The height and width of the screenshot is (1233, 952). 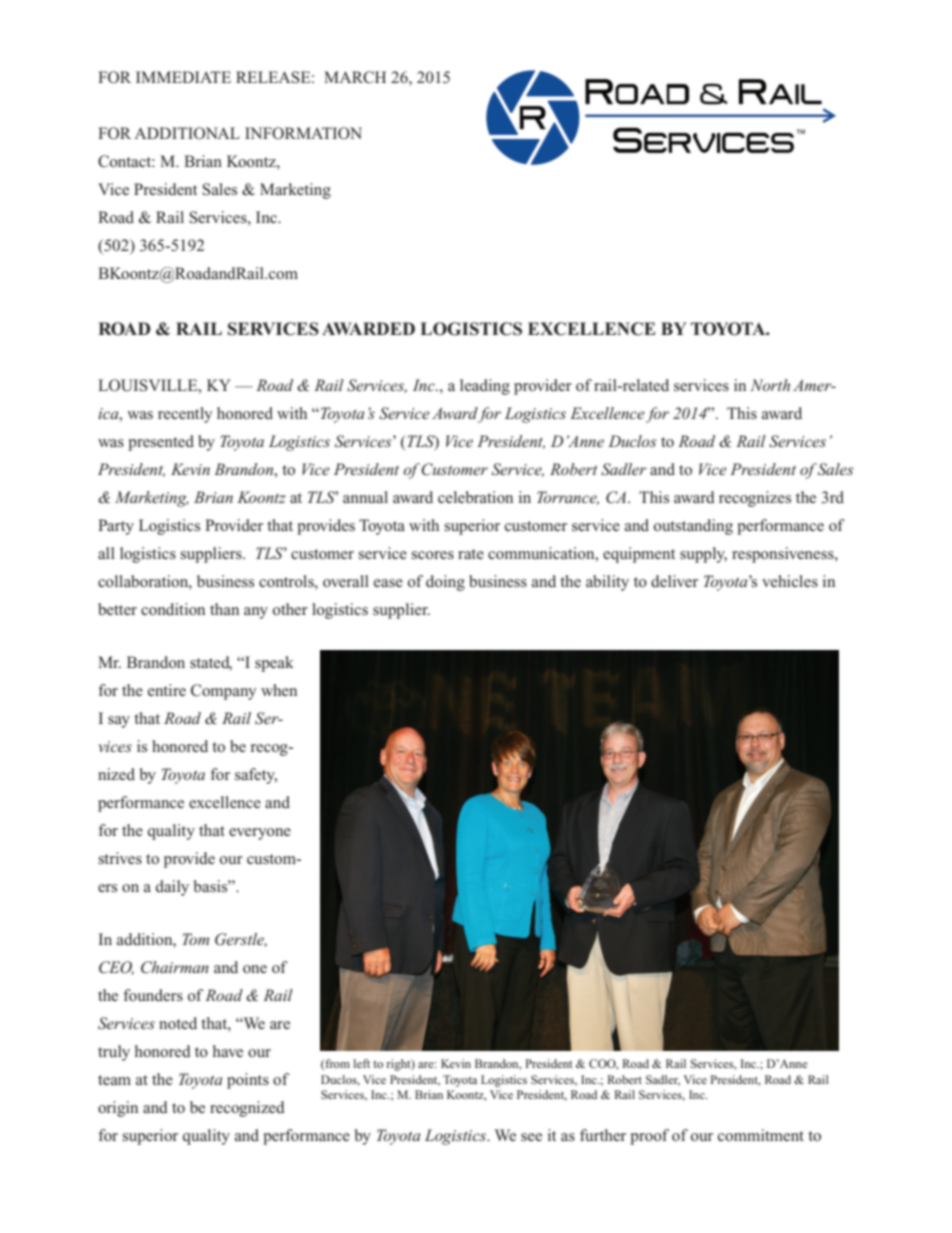 What do you see at coordinates (770, 385) in the screenshot?
I see `North` at bounding box center [770, 385].
